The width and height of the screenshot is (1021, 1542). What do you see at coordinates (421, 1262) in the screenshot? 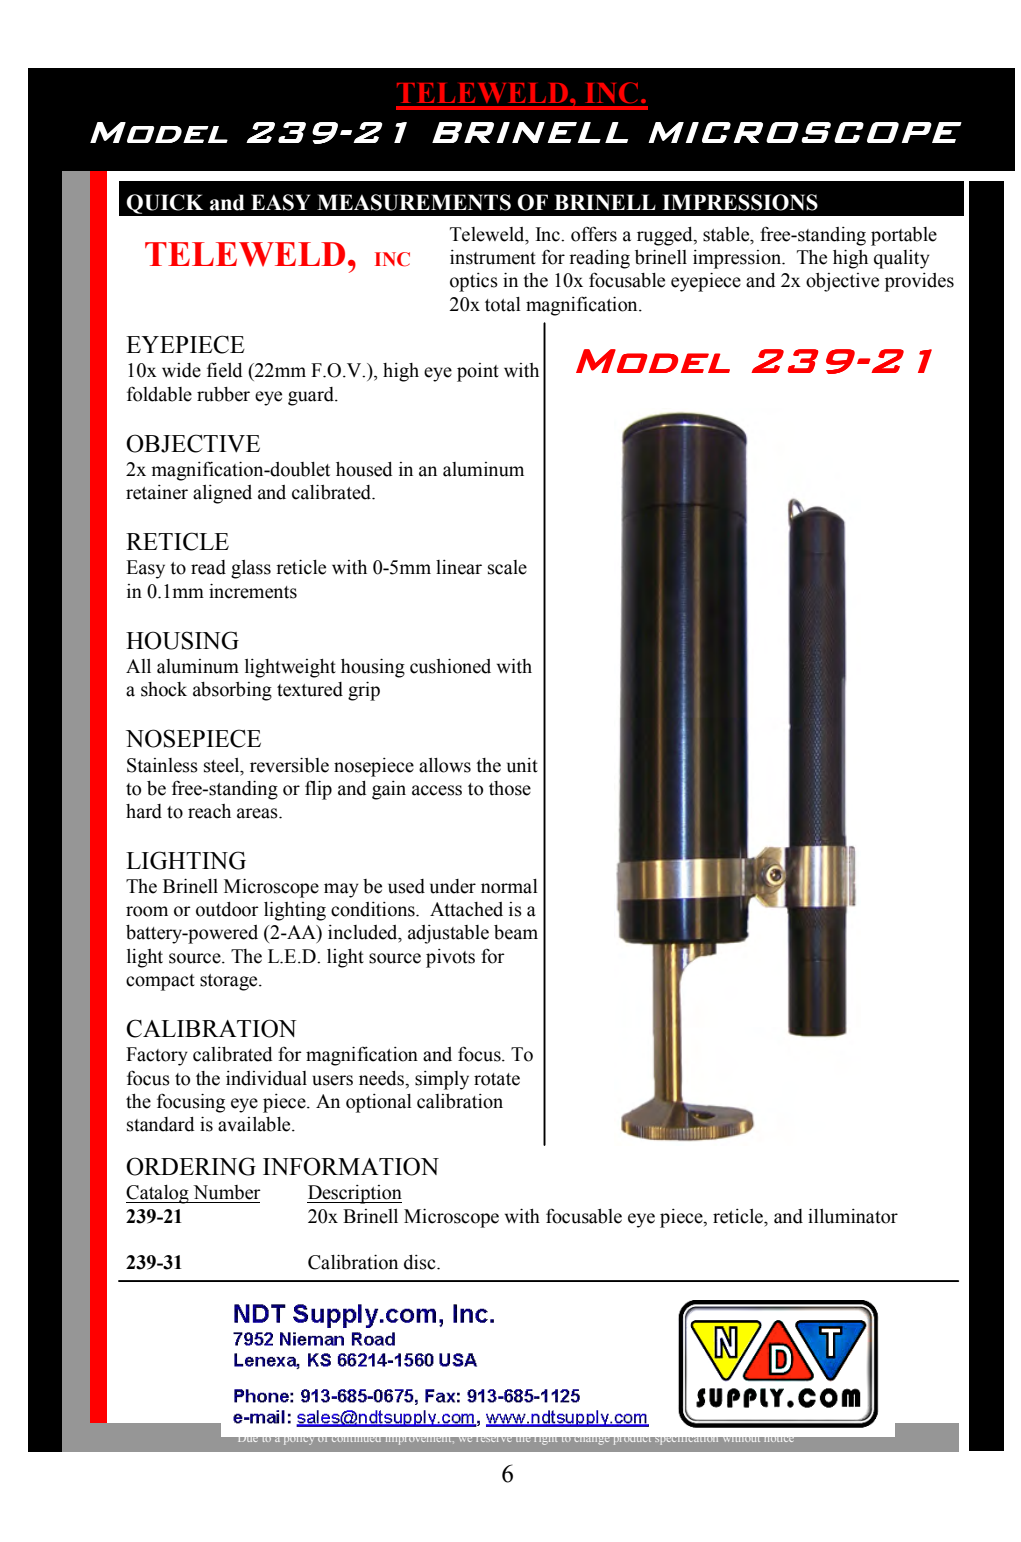
I see `disc` at bounding box center [421, 1262].
